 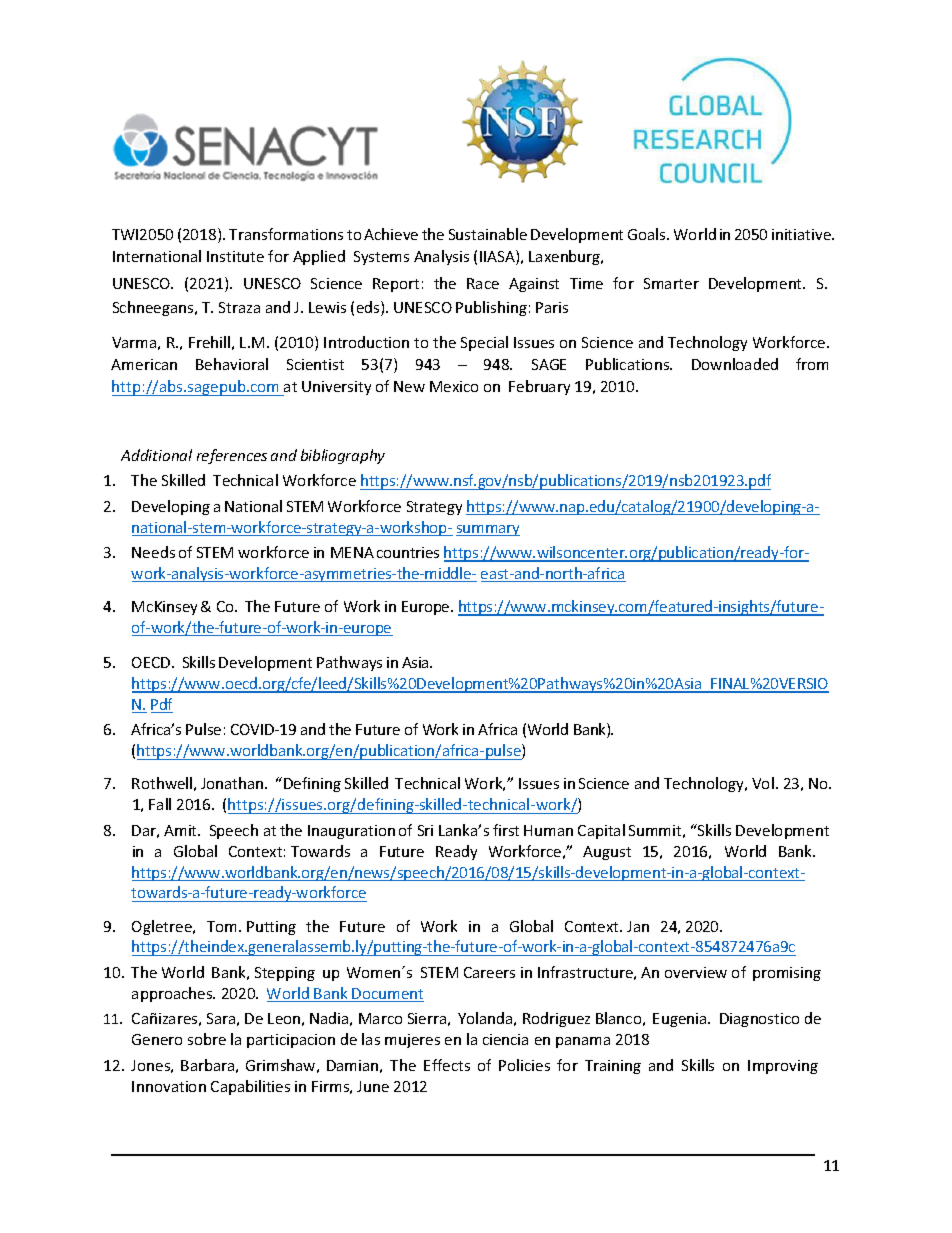 I want to click on Mexico, so click(x=454, y=386).
